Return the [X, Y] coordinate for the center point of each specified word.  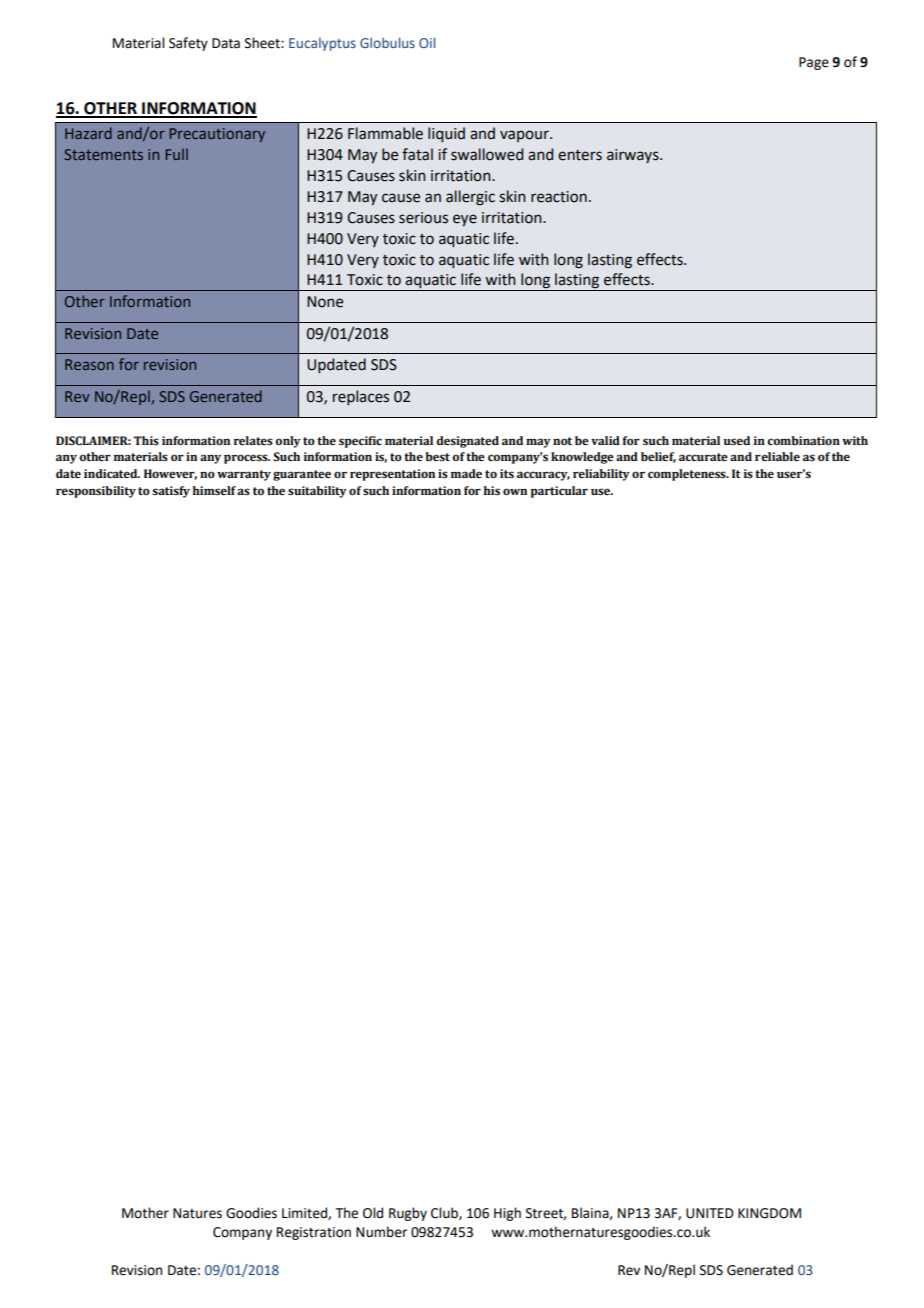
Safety [188, 44]
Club [445, 1213]
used [737, 441]
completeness [688, 475]
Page [814, 63]
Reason [89, 364]
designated [468, 442]
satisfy [171, 492]
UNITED [710, 1213]
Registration [314, 1233]
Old [373, 1213]
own [515, 491]
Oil [427, 42]
